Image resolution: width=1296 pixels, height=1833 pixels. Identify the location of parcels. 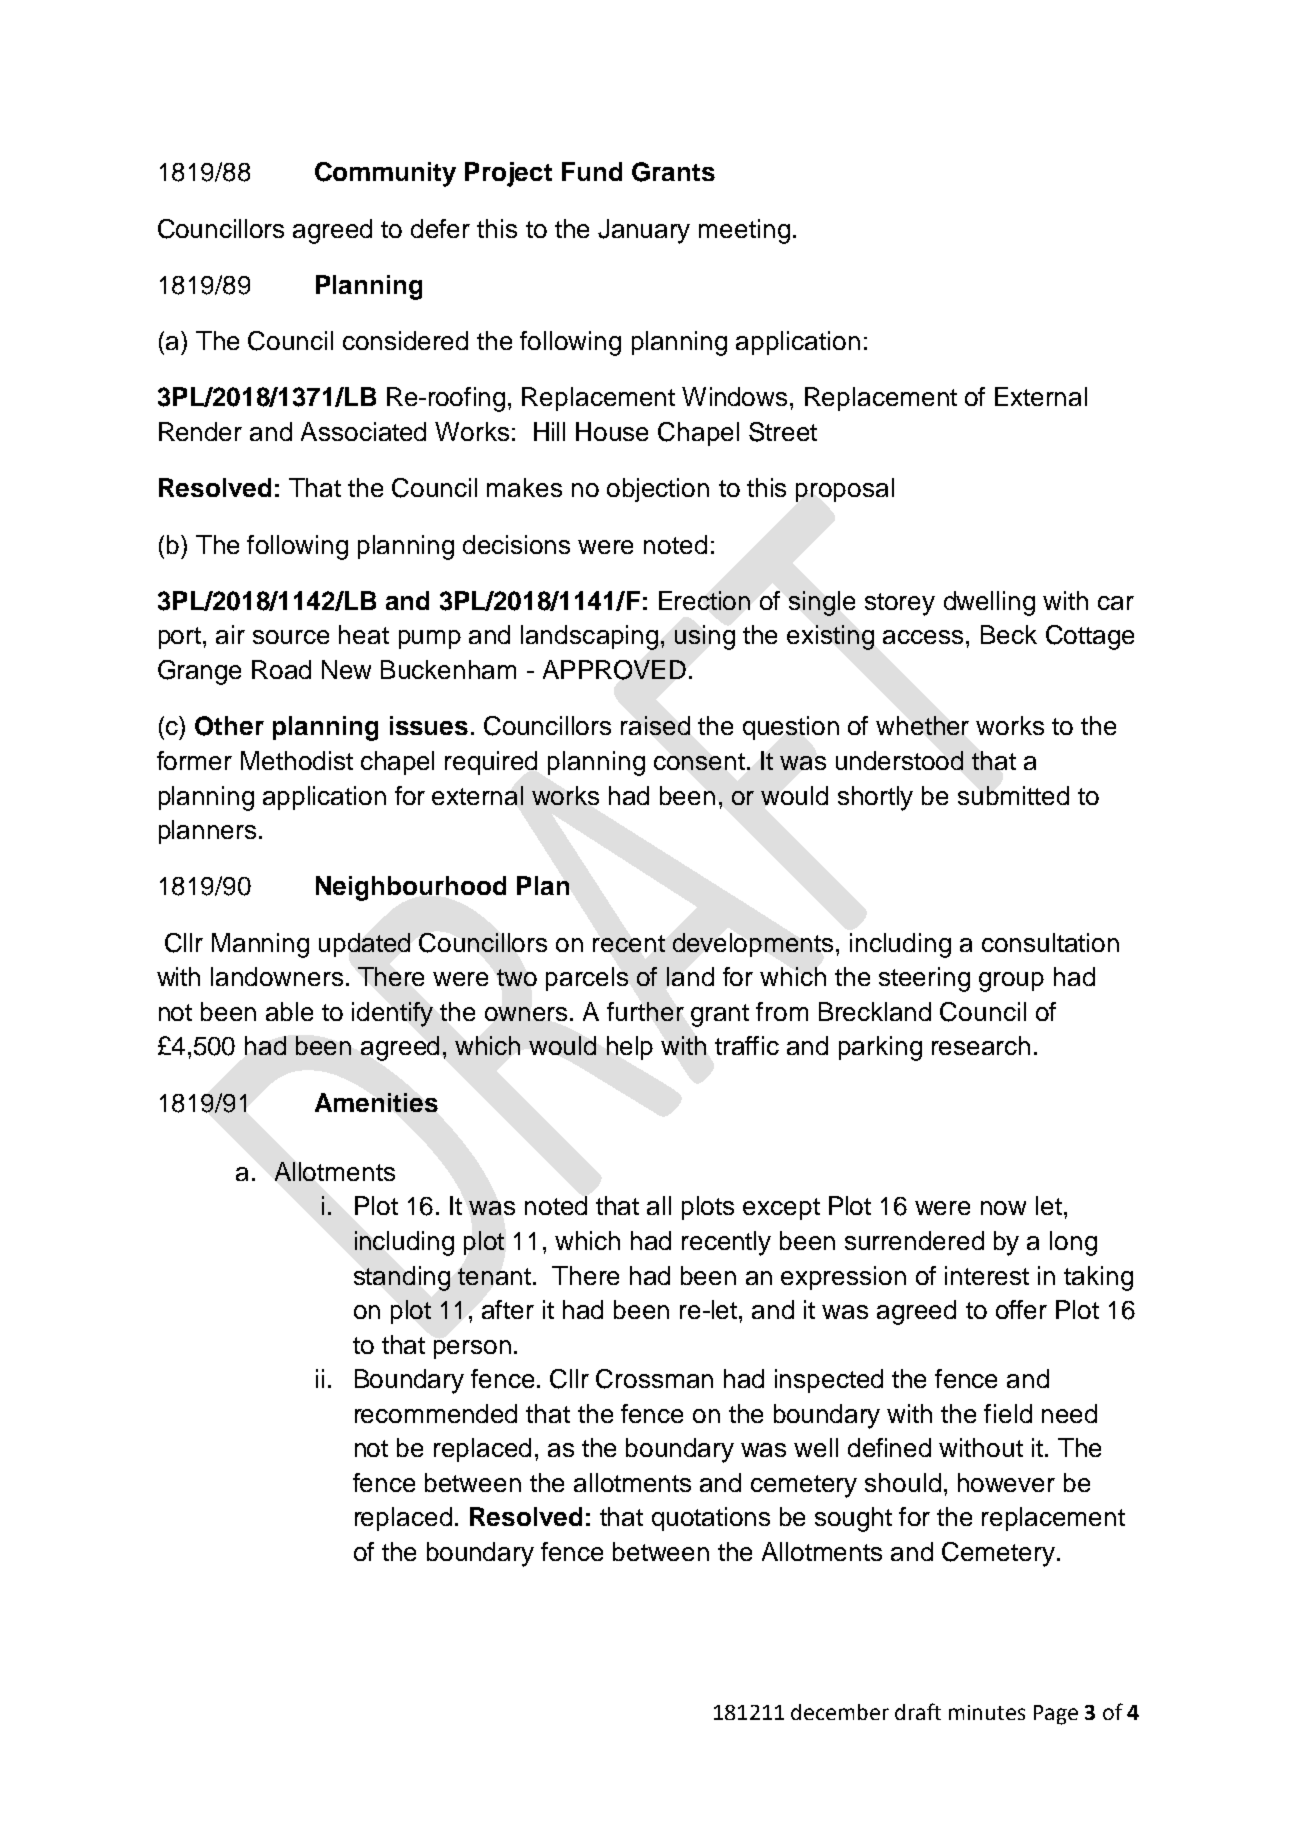
(587, 979).
